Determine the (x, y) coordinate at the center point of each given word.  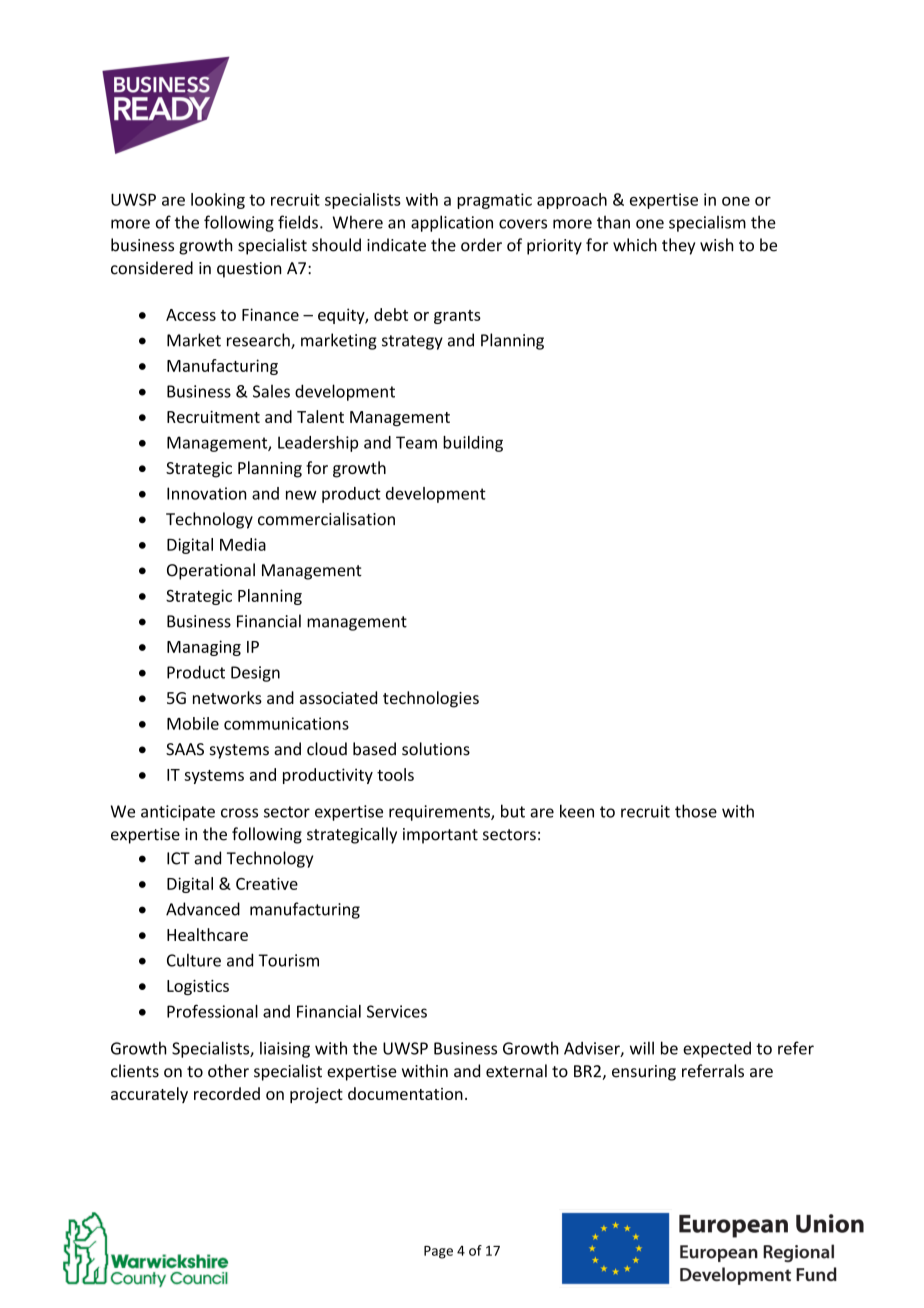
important (440, 836)
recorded (227, 1093)
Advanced (203, 909)
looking (218, 201)
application (452, 223)
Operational (211, 571)
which (635, 245)
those (696, 811)
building (473, 444)
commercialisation (326, 519)
